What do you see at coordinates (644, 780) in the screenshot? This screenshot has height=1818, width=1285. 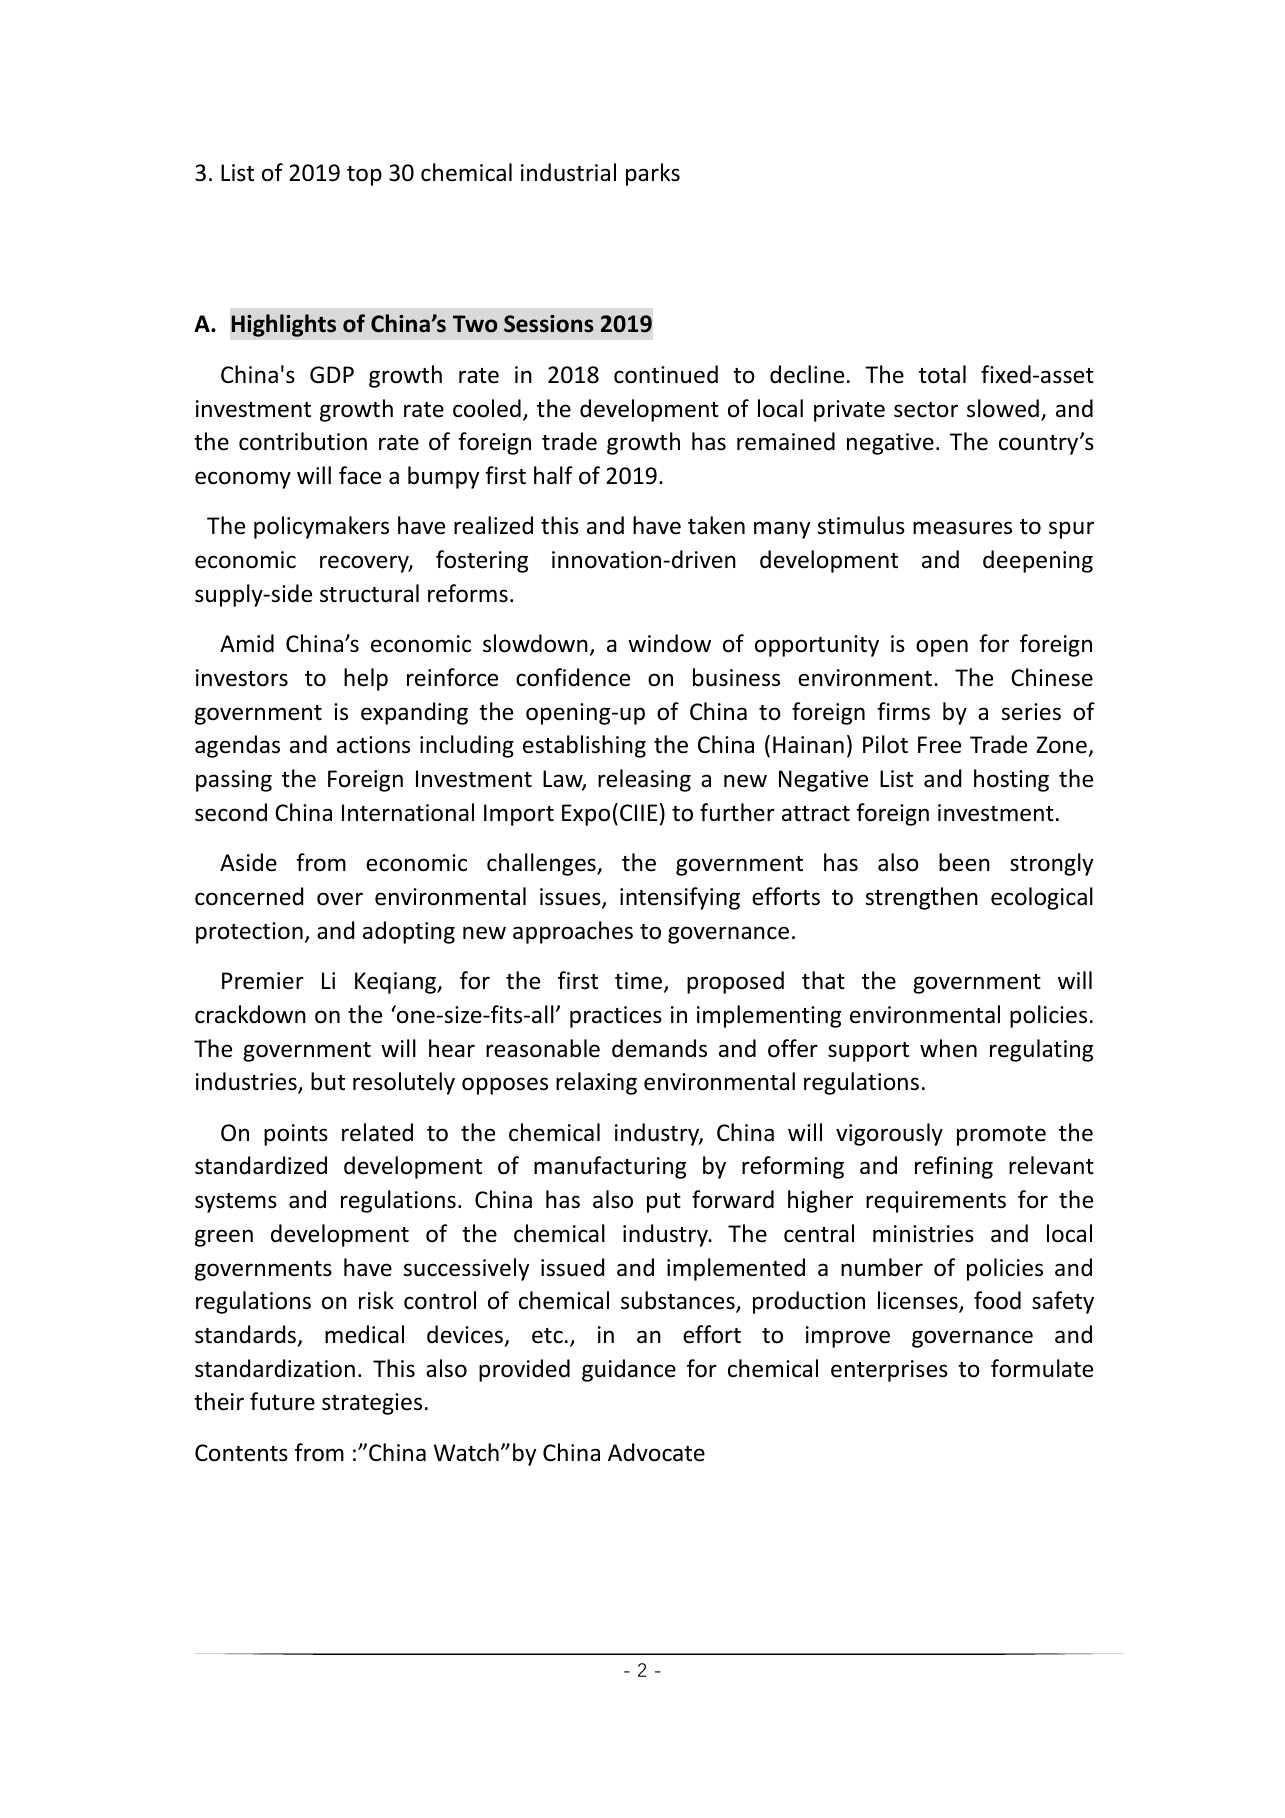 I see `releasing` at bounding box center [644, 780].
